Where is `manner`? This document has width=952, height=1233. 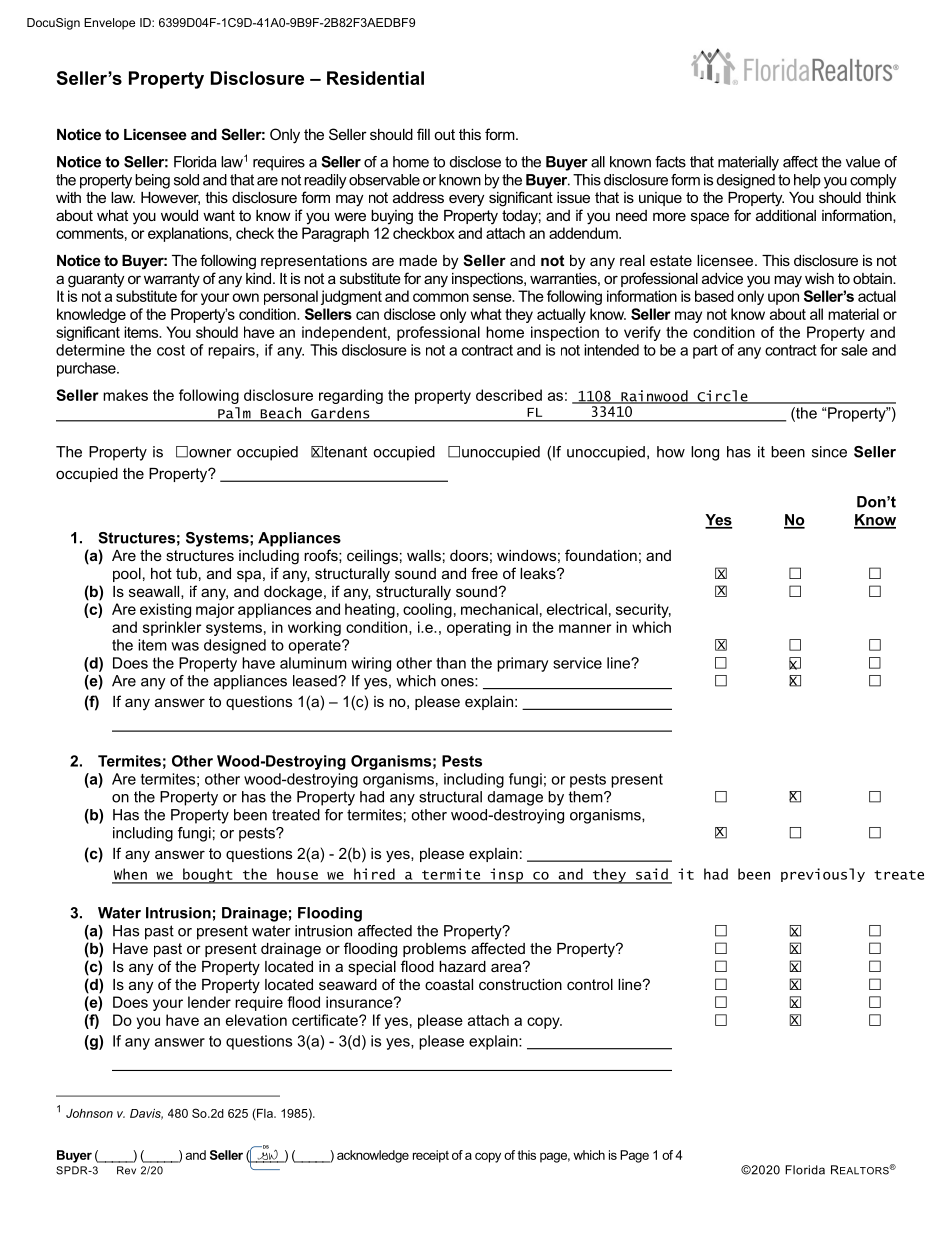 manner is located at coordinates (585, 628).
